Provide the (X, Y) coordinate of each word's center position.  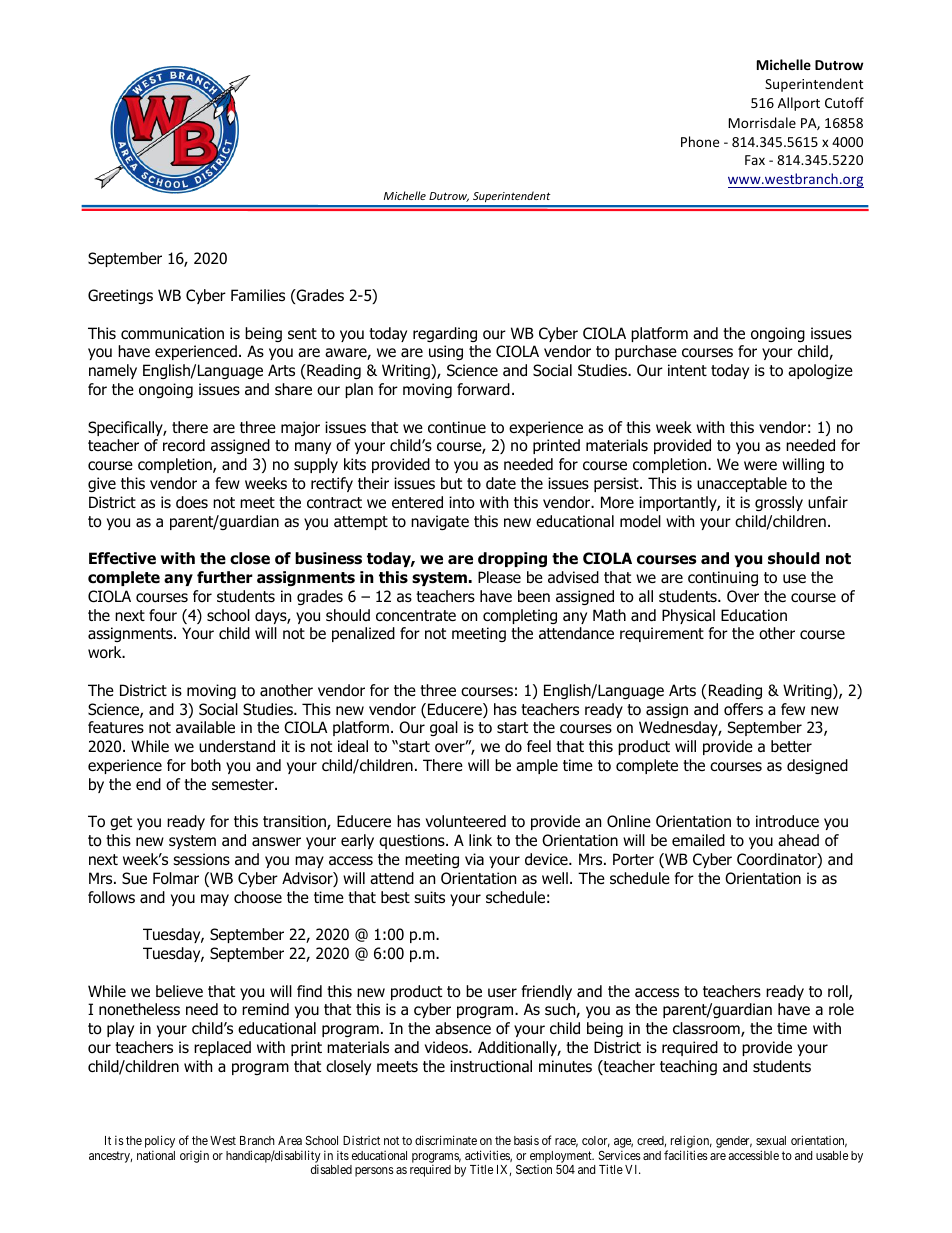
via (474, 859)
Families (258, 295)
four (163, 615)
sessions (201, 859)
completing (520, 616)
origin (194, 1156)
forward (483, 389)
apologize (820, 371)
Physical (688, 616)
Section (534, 1169)
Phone (700, 141)
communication (172, 333)
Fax (755, 160)
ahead (798, 840)
